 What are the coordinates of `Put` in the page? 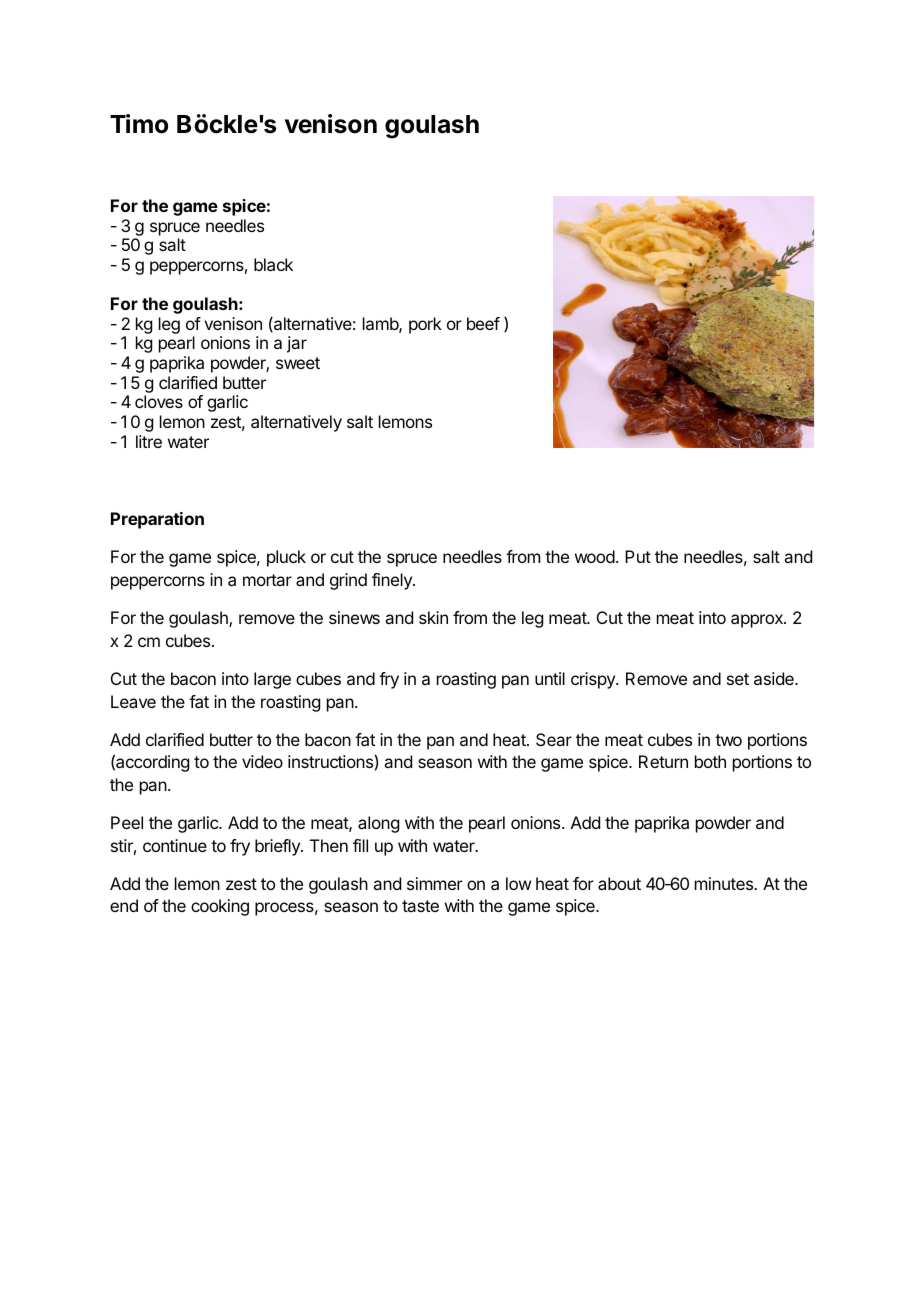 It's located at (638, 556).
